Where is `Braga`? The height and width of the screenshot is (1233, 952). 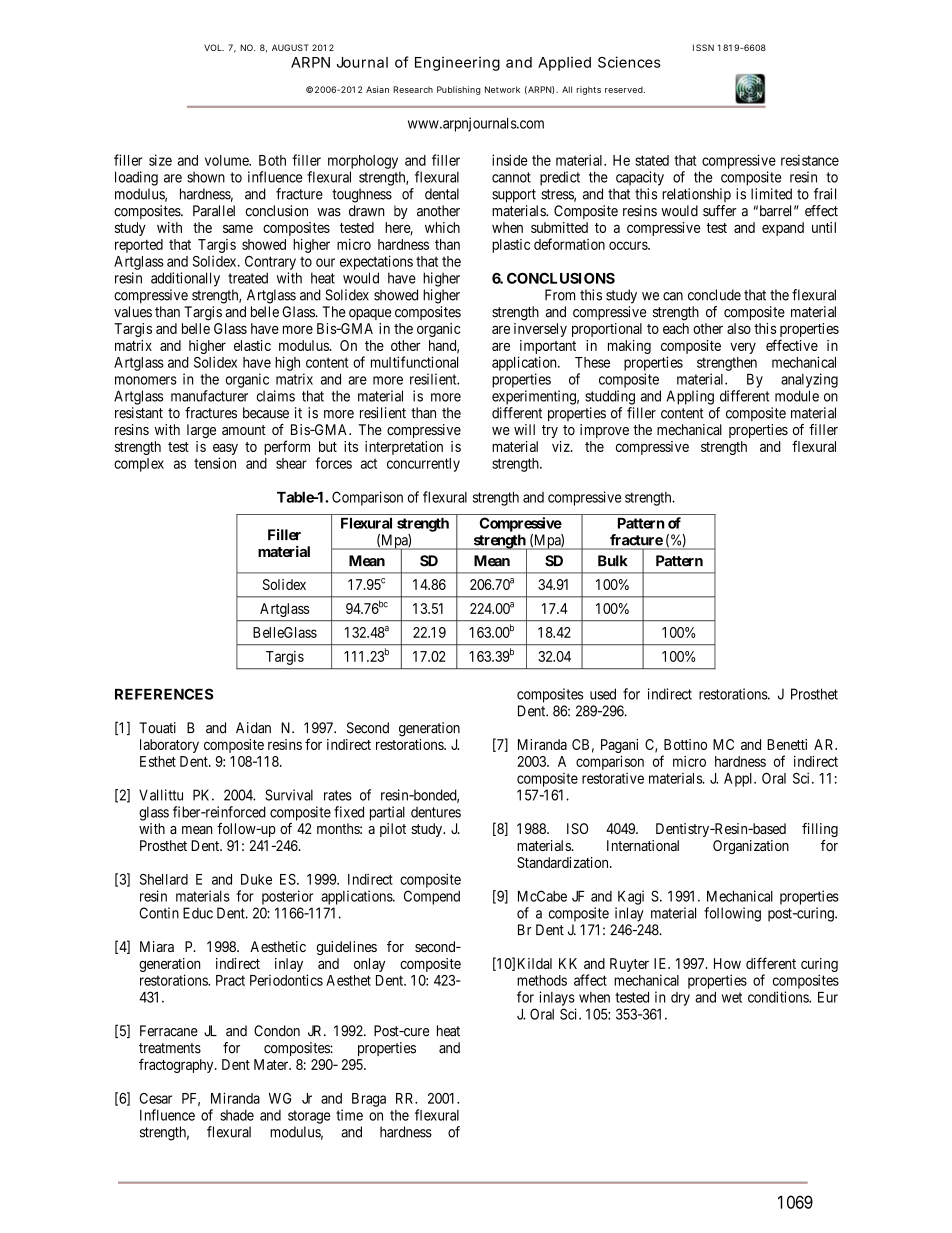
Braga is located at coordinates (369, 1100).
